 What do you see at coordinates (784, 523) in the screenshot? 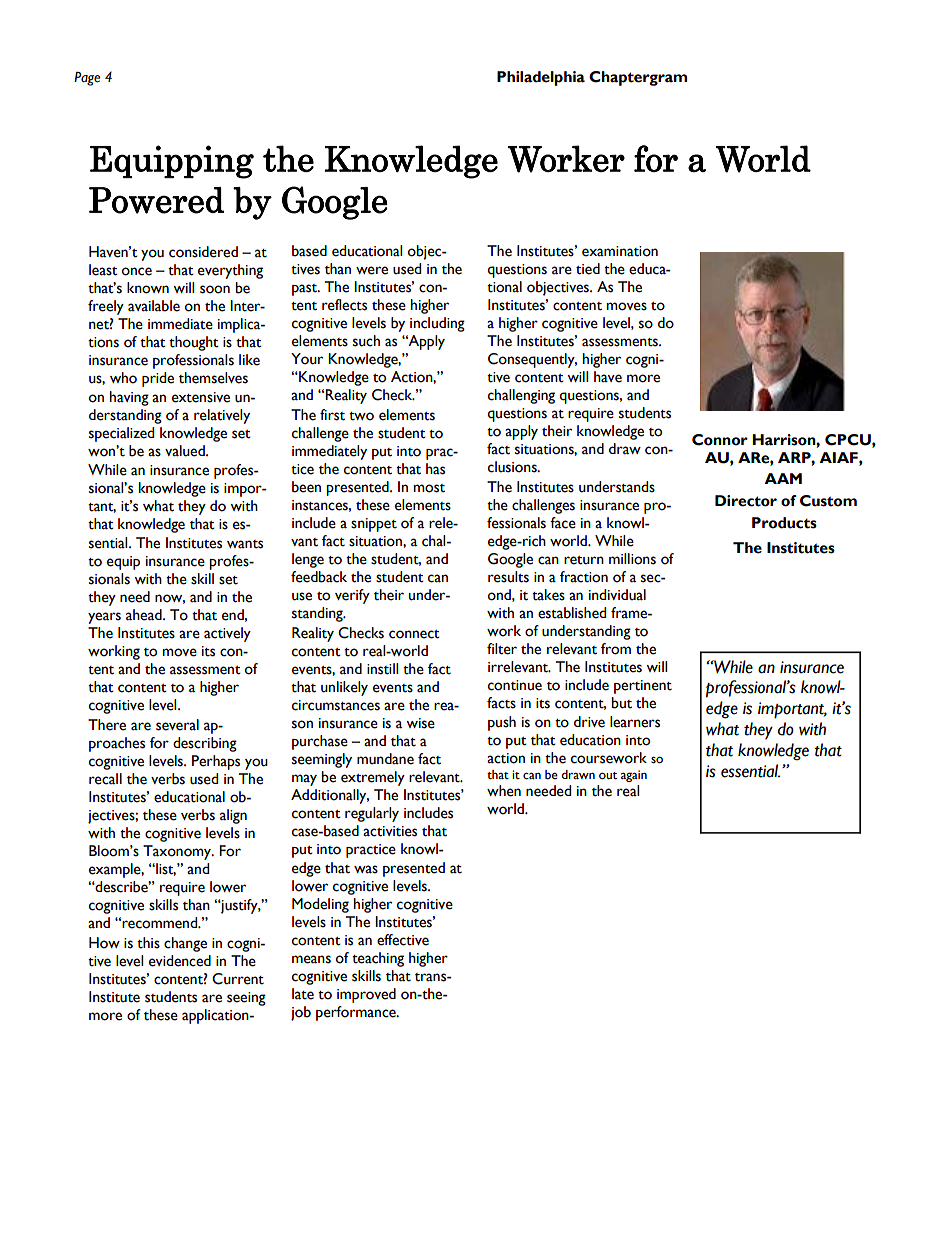
I see `Products` at bounding box center [784, 523].
